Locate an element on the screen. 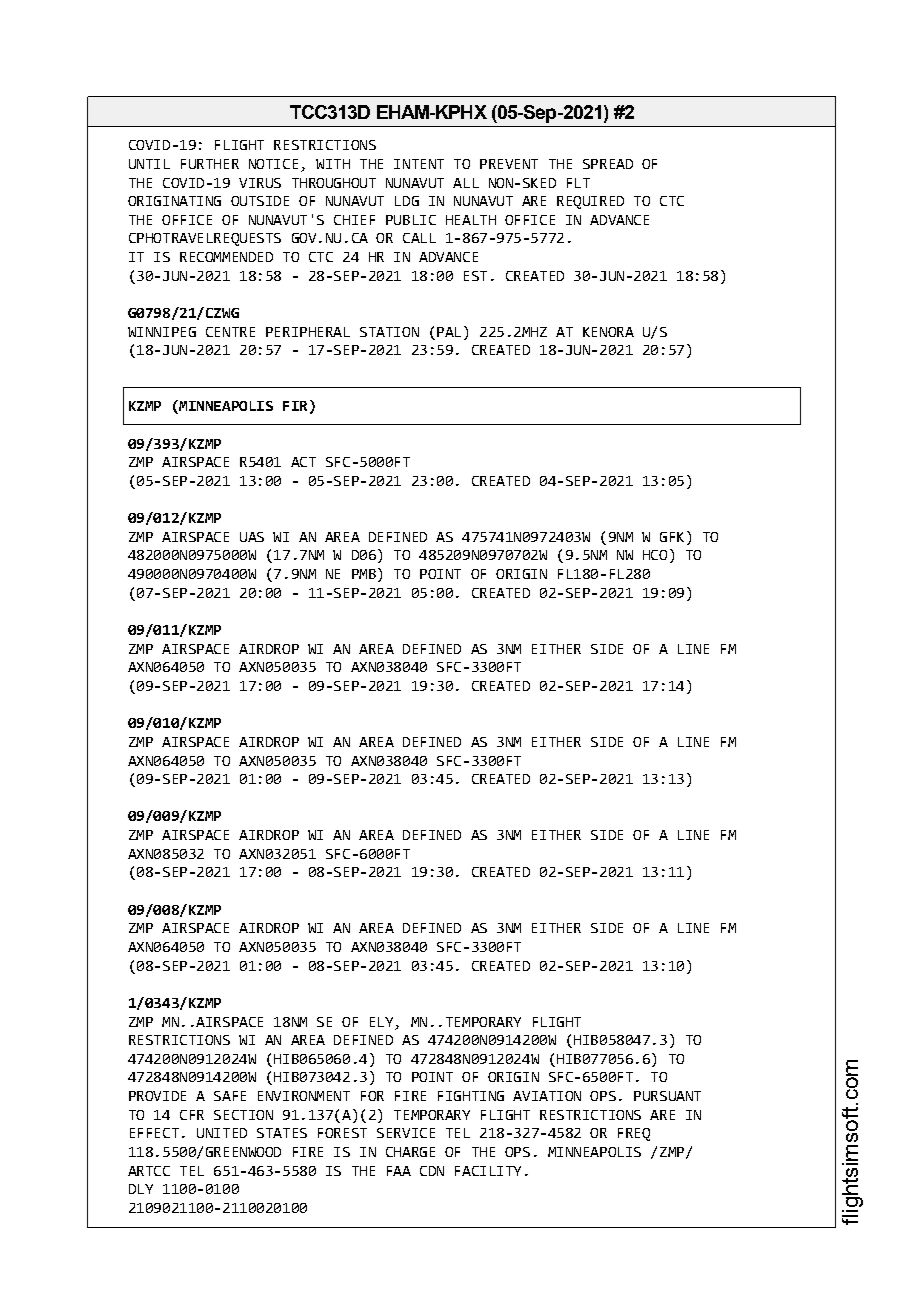 This screenshot has width=924, height=1308. HCO is located at coordinates (655, 555).
